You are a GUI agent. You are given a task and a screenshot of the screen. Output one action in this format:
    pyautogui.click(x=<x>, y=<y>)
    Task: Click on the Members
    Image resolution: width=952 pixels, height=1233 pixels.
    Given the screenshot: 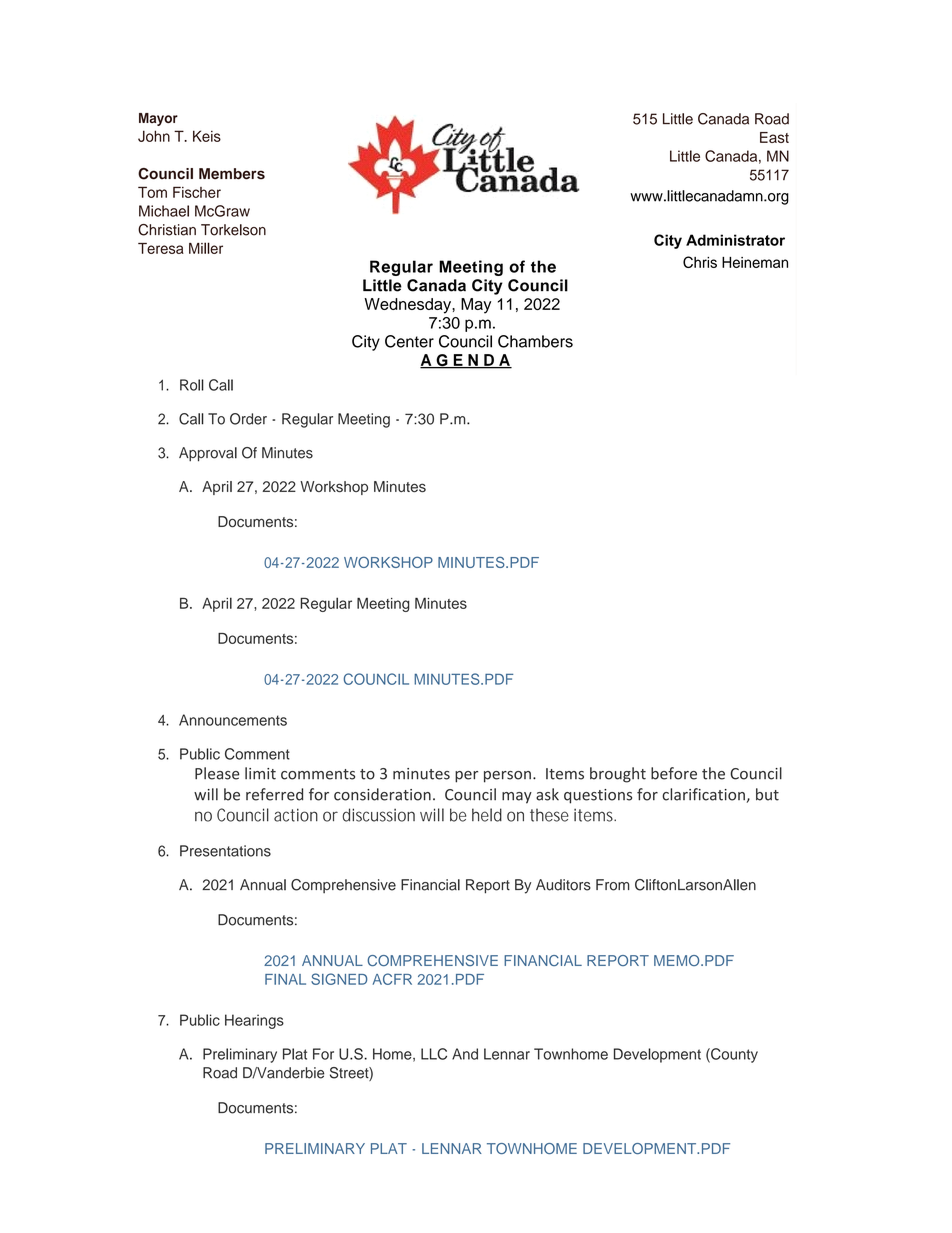 What is the action you would take?
    pyautogui.click(x=232, y=174)
